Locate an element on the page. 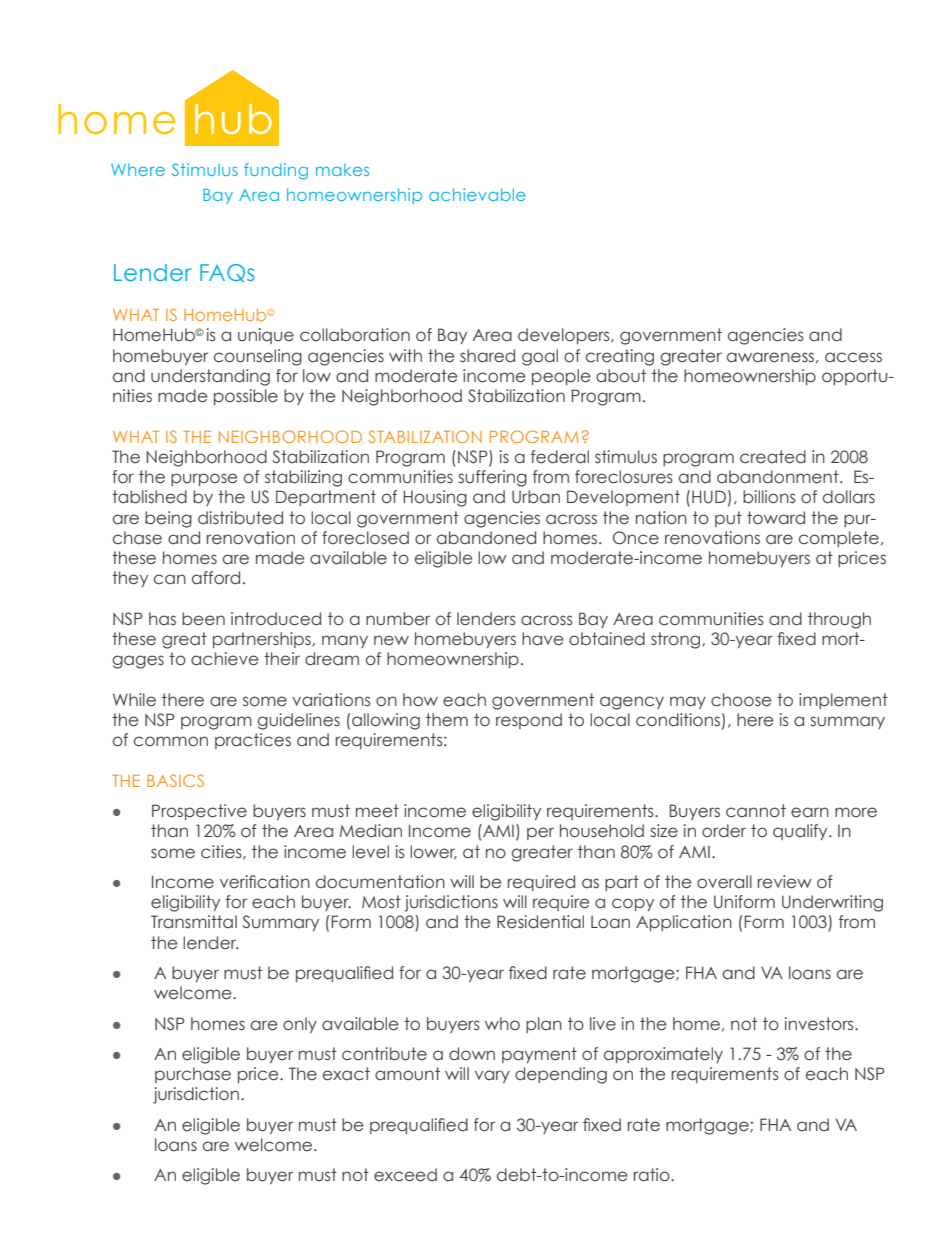 This image has width=952, height=1233. verification is located at coordinates (265, 882).
